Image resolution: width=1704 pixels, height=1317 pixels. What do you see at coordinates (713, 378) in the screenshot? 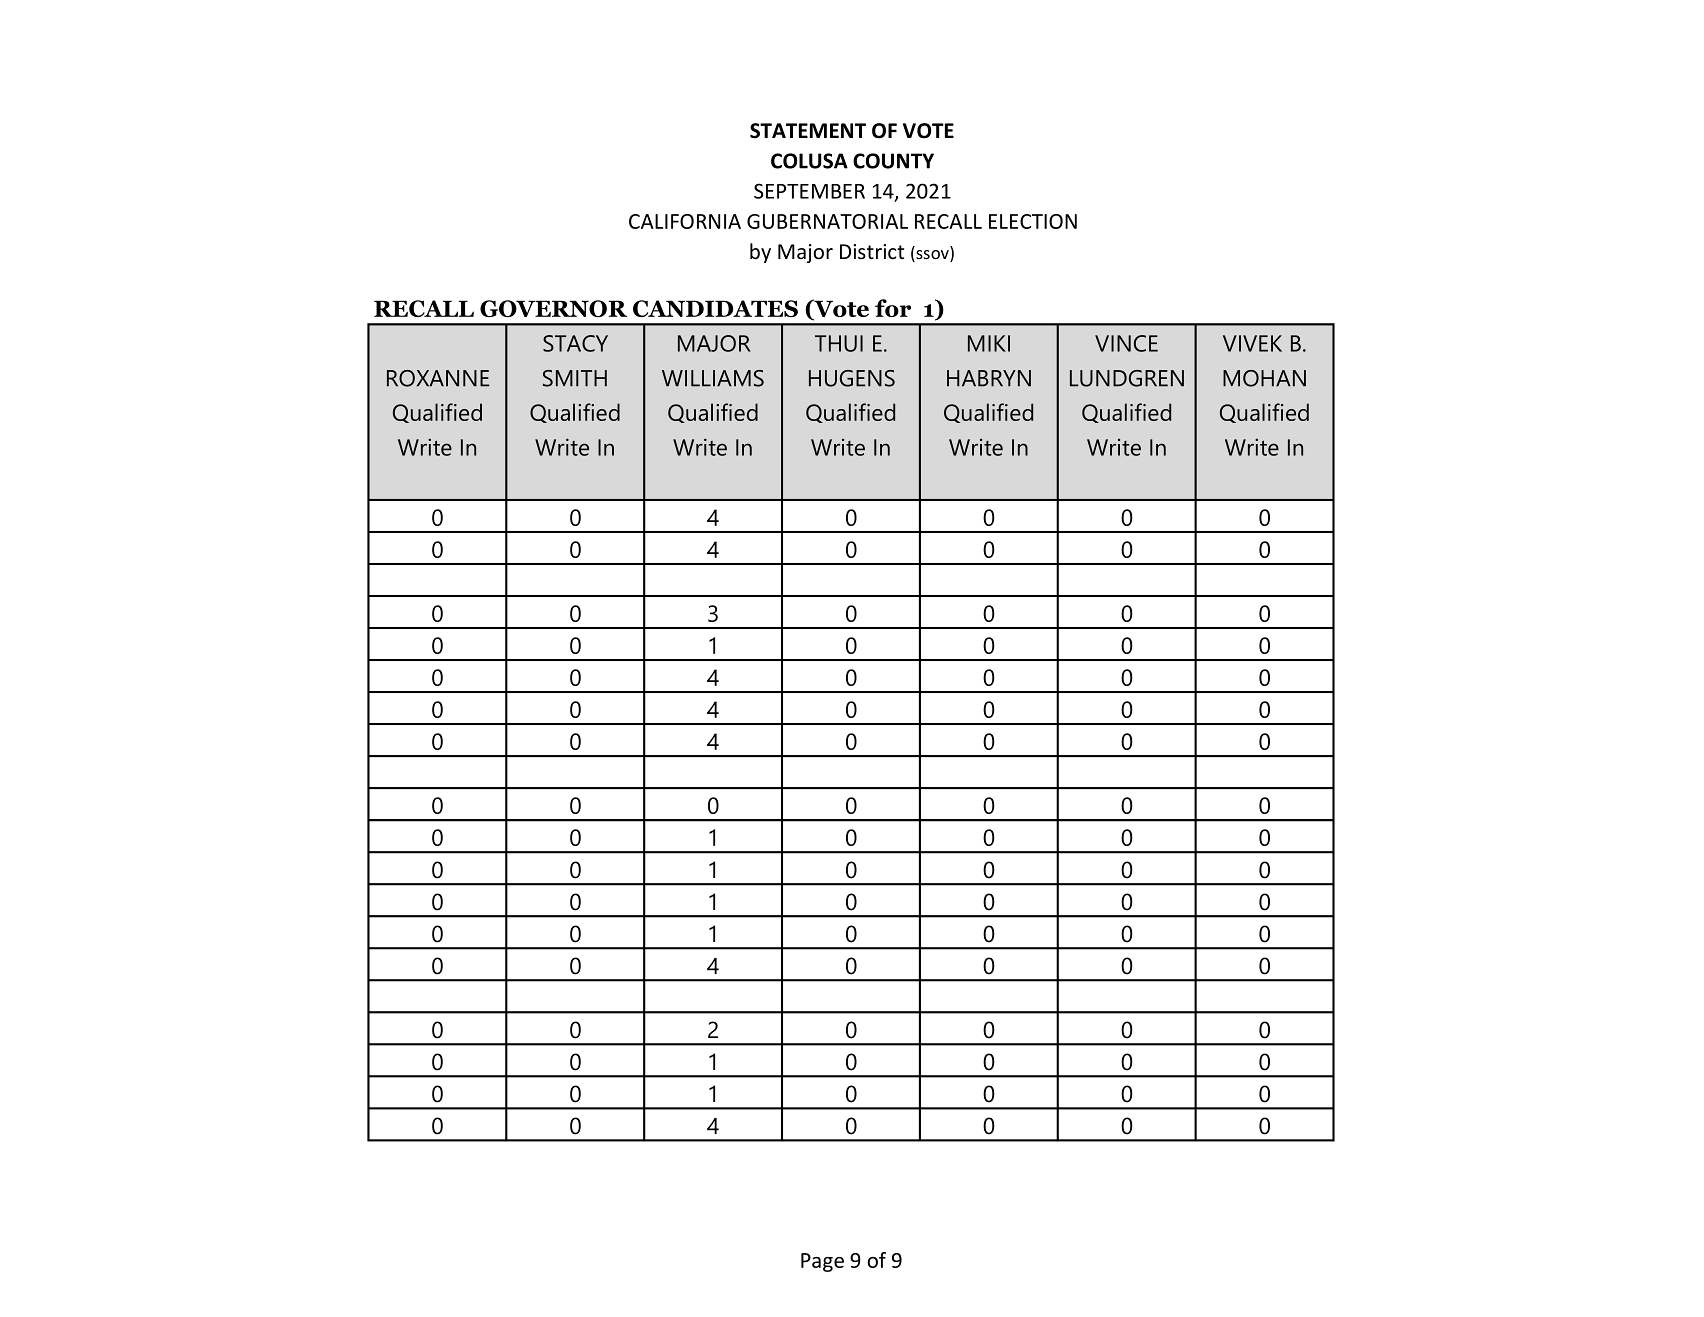
I see `WILLIAMS` at bounding box center [713, 378].
